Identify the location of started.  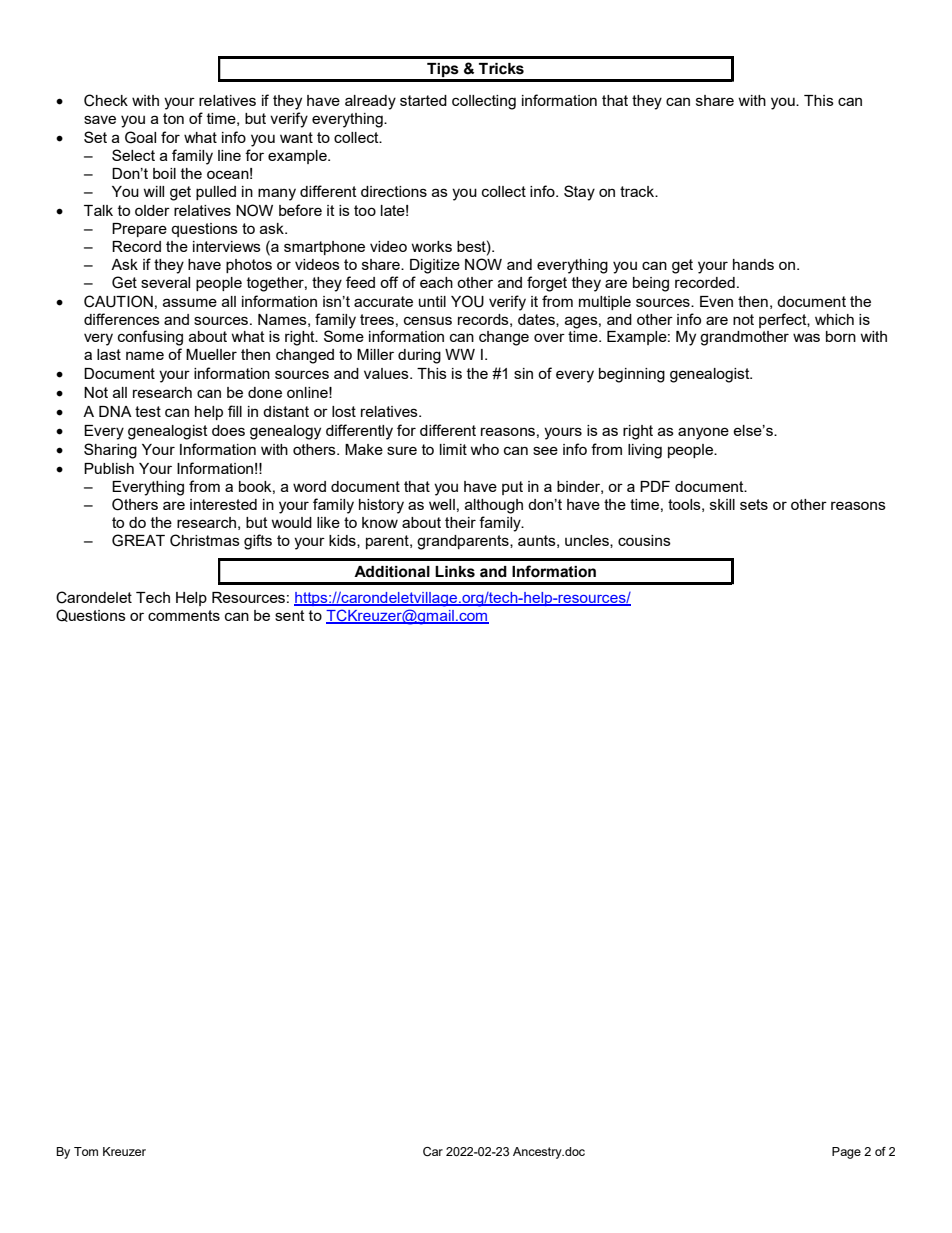
(423, 100).
